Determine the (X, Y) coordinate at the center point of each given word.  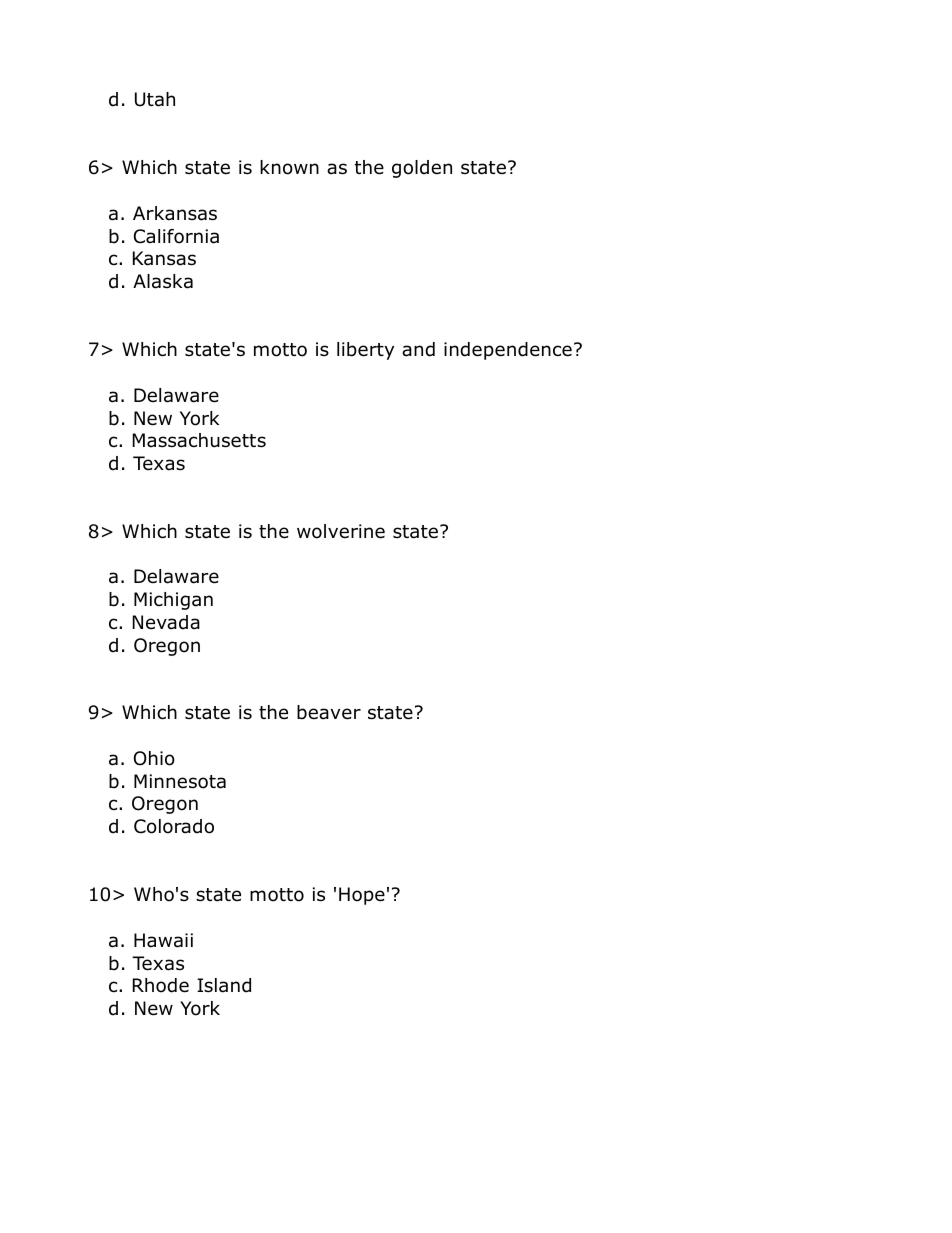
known (289, 167)
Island (224, 985)
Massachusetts (199, 440)
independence (508, 351)
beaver (329, 712)
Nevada (166, 622)
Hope (362, 896)
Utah (155, 99)
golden (422, 169)
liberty (365, 351)
